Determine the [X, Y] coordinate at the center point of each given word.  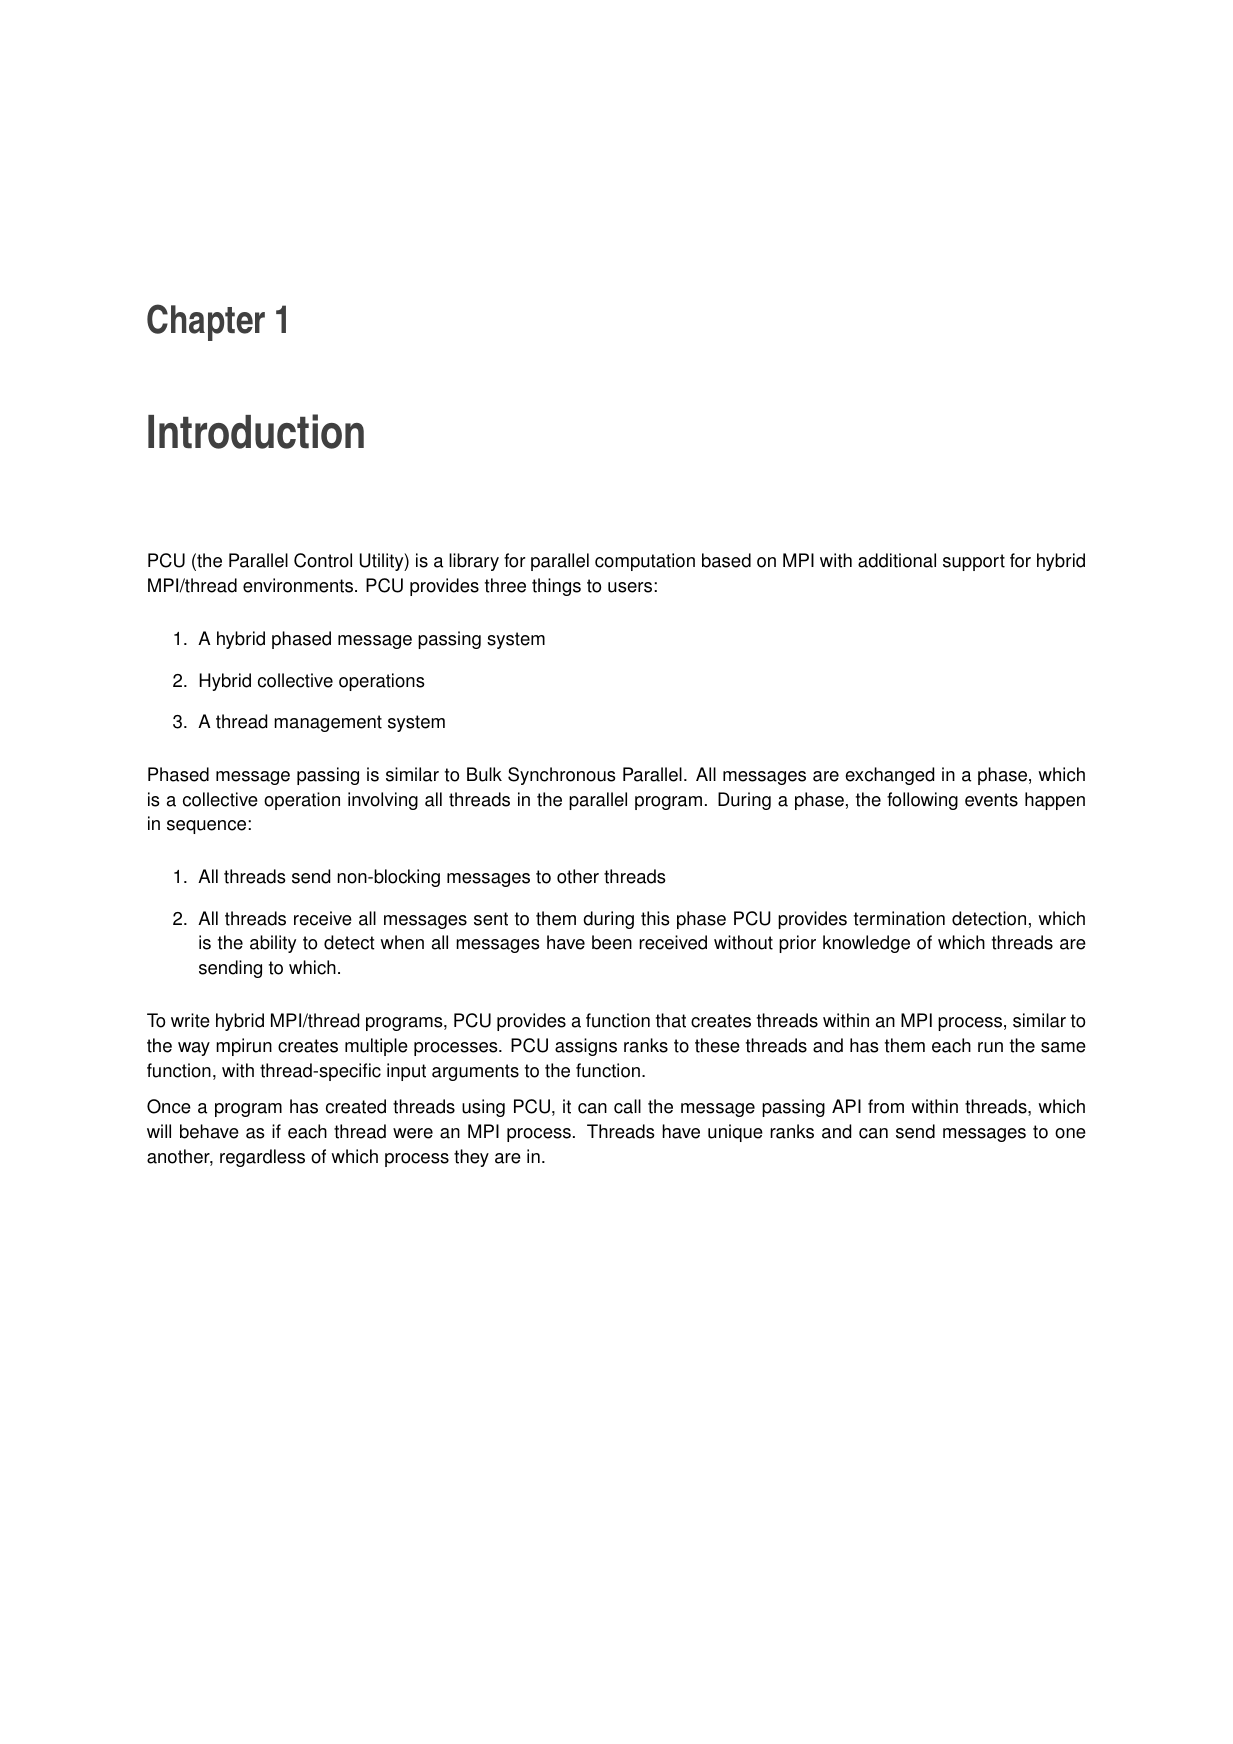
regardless [262, 1158]
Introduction [256, 431]
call [627, 1106]
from [886, 1106]
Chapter [206, 322]
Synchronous [562, 776]
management [328, 723]
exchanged [889, 776]
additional [897, 560]
